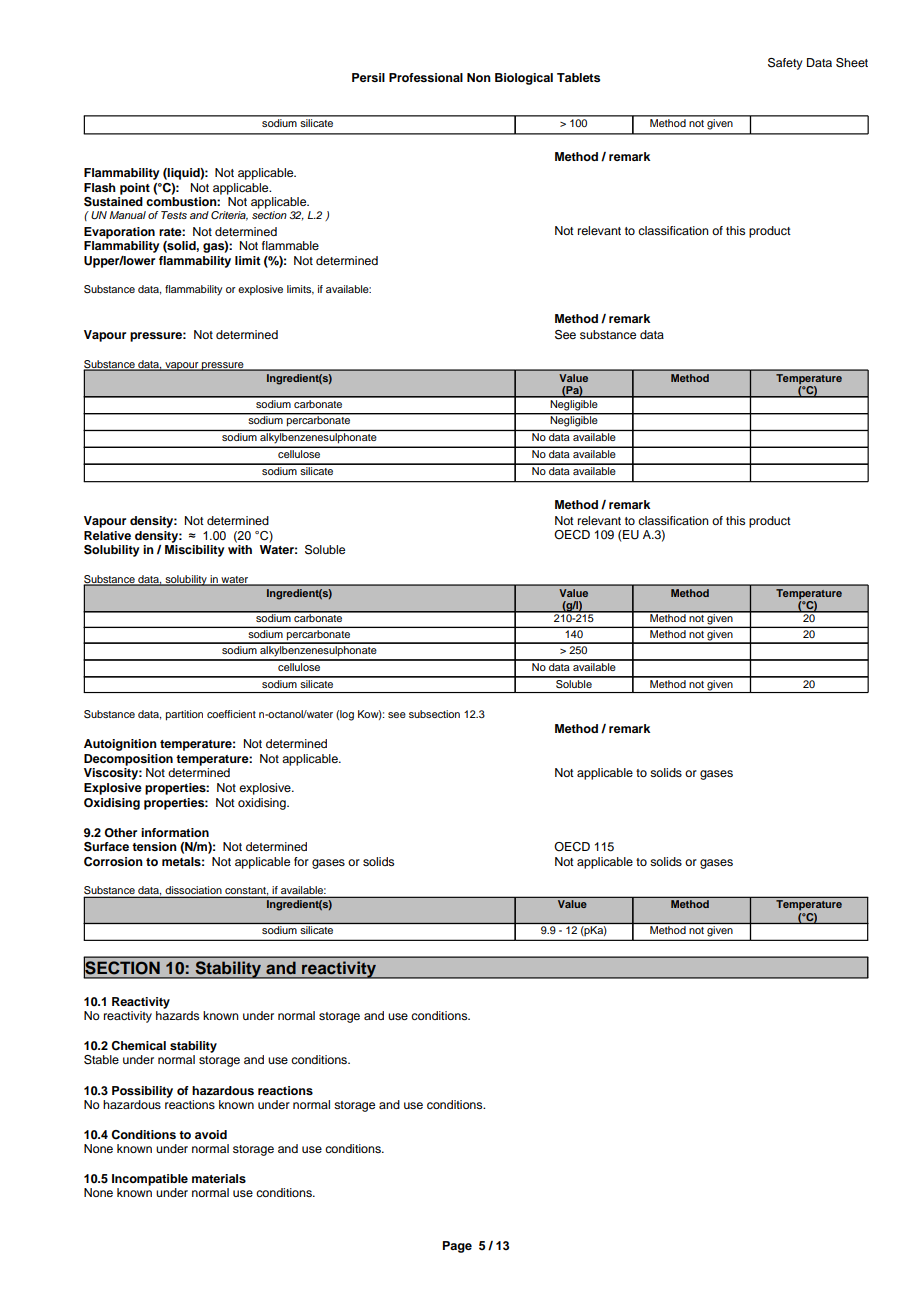  I want to click on Page, so click(457, 1247).
